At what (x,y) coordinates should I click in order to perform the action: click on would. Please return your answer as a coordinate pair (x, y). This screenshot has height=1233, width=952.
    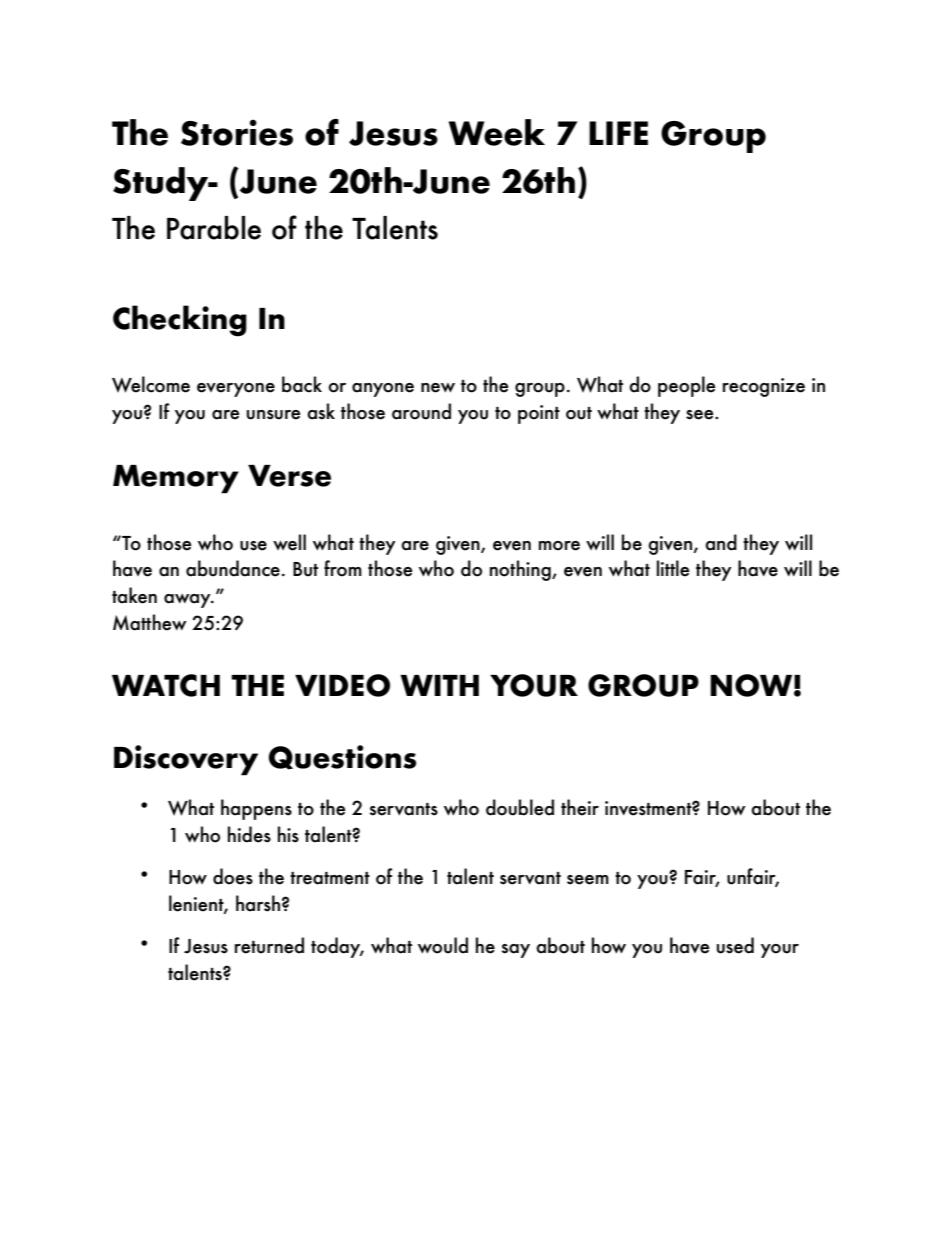
    Looking at the image, I should click on (443, 945).
